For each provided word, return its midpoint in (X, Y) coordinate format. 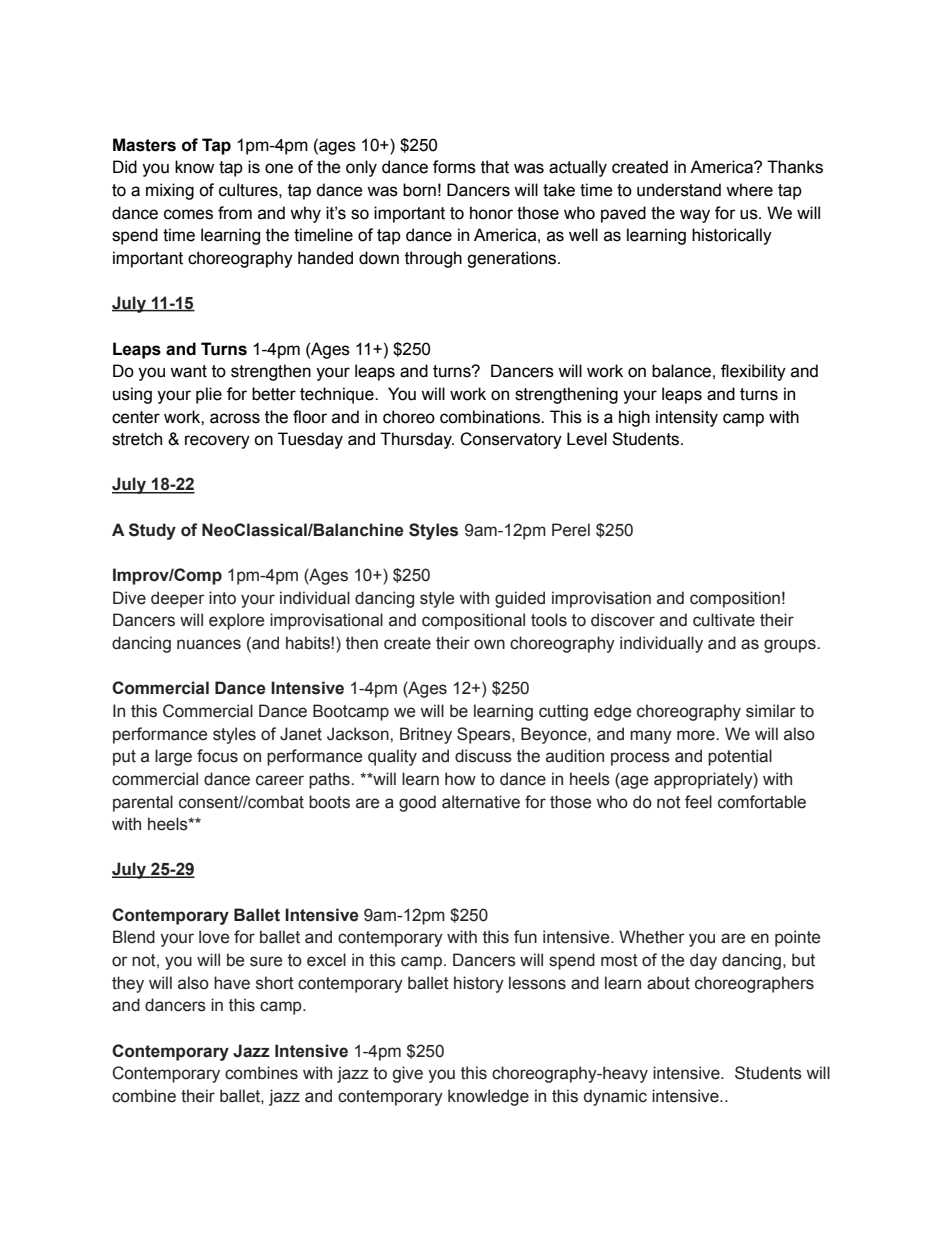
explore (236, 621)
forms (454, 167)
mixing (170, 191)
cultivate (724, 620)
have (232, 983)
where (749, 190)
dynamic (615, 1097)
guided (520, 599)
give (407, 1074)
